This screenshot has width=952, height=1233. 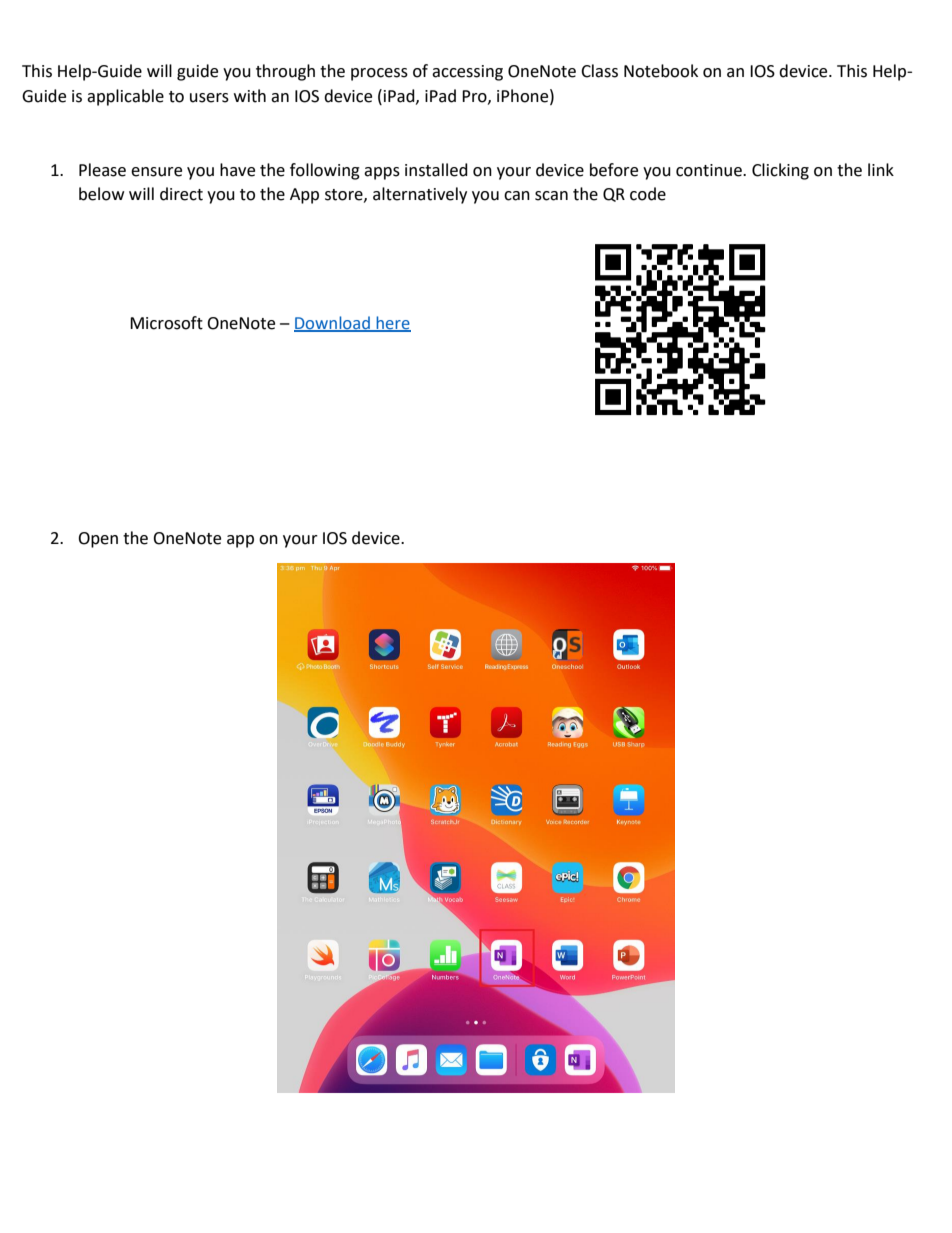 I want to click on Class, so click(x=599, y=71).
